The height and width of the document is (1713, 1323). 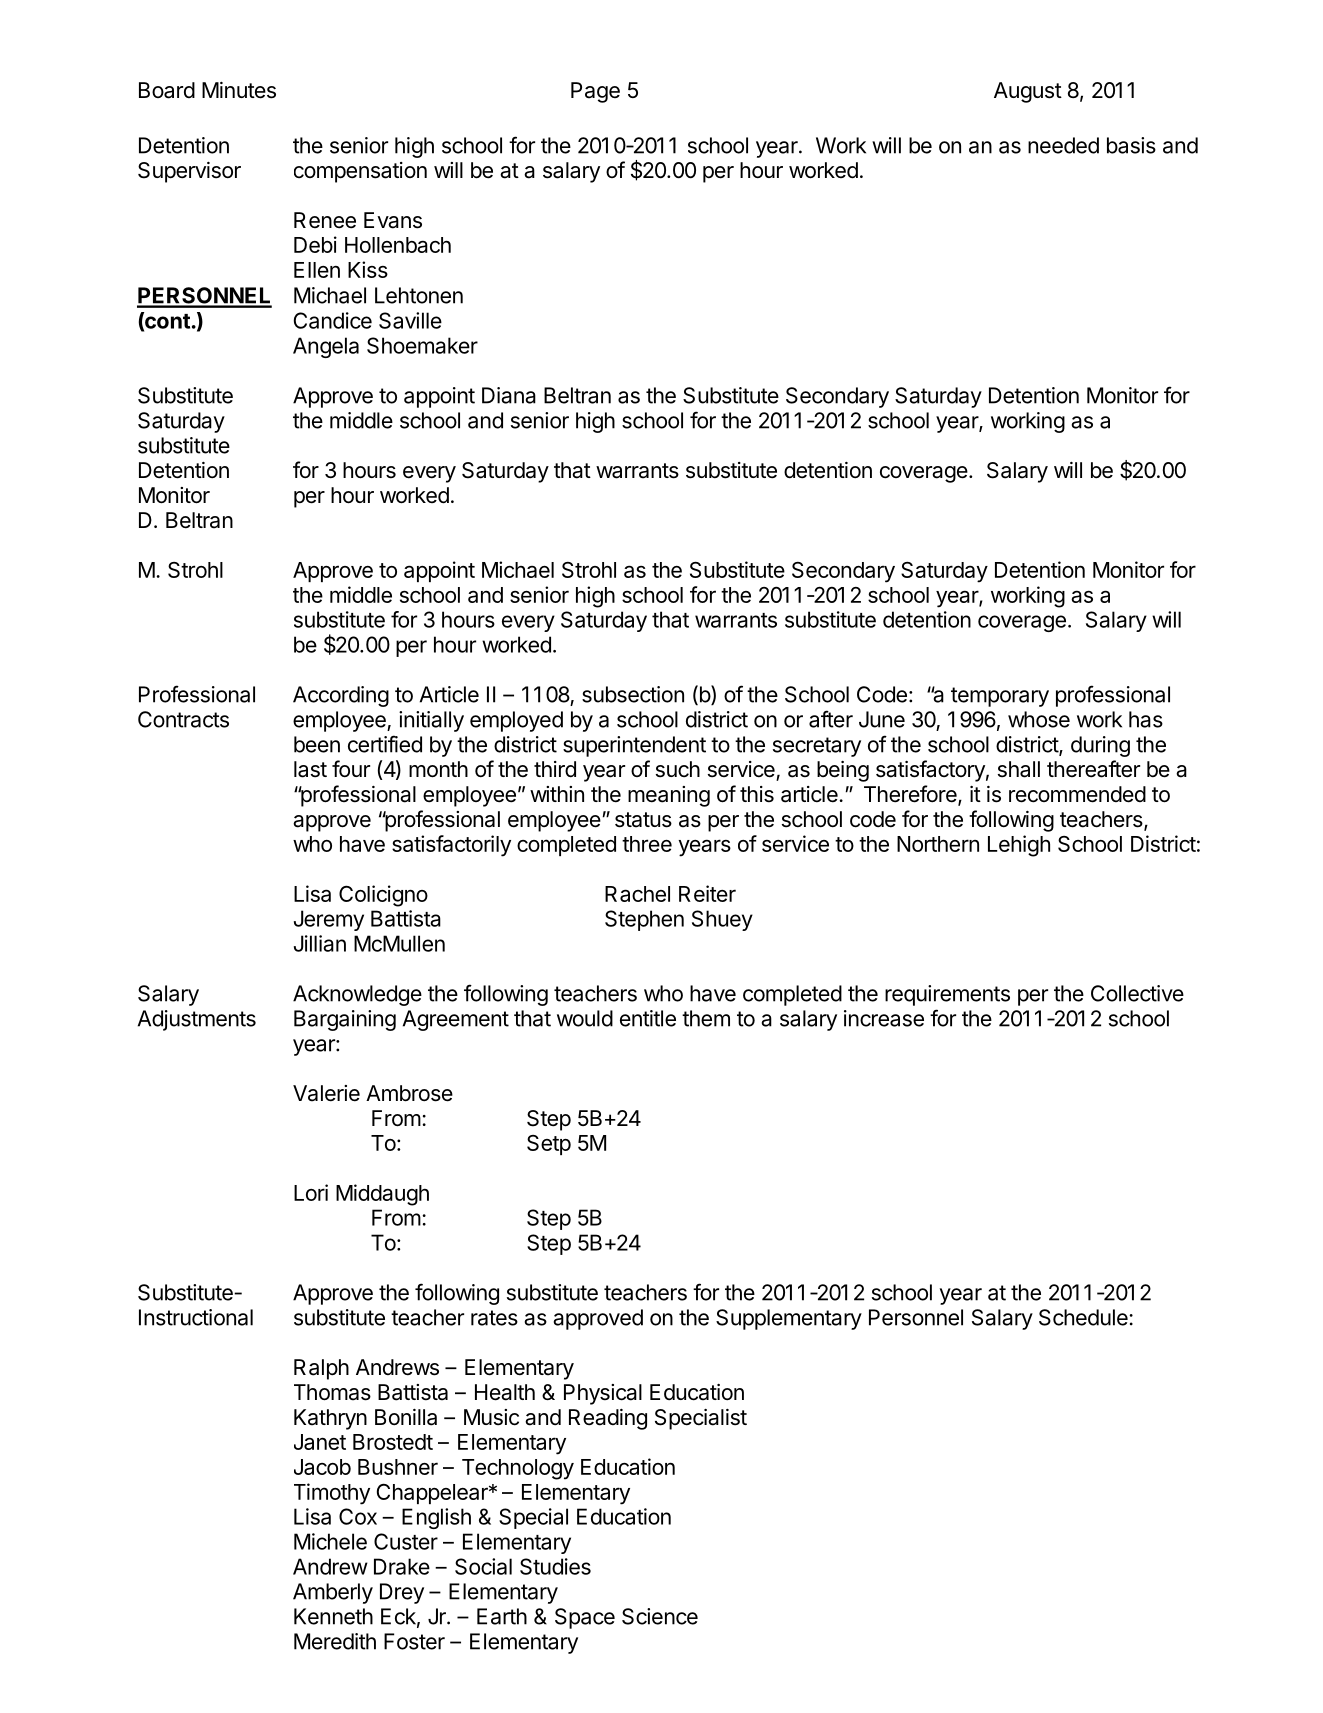 What do you see at coordinates (1063, 145) in the document?
I see `needed` at bounding box center [1063, 145].
